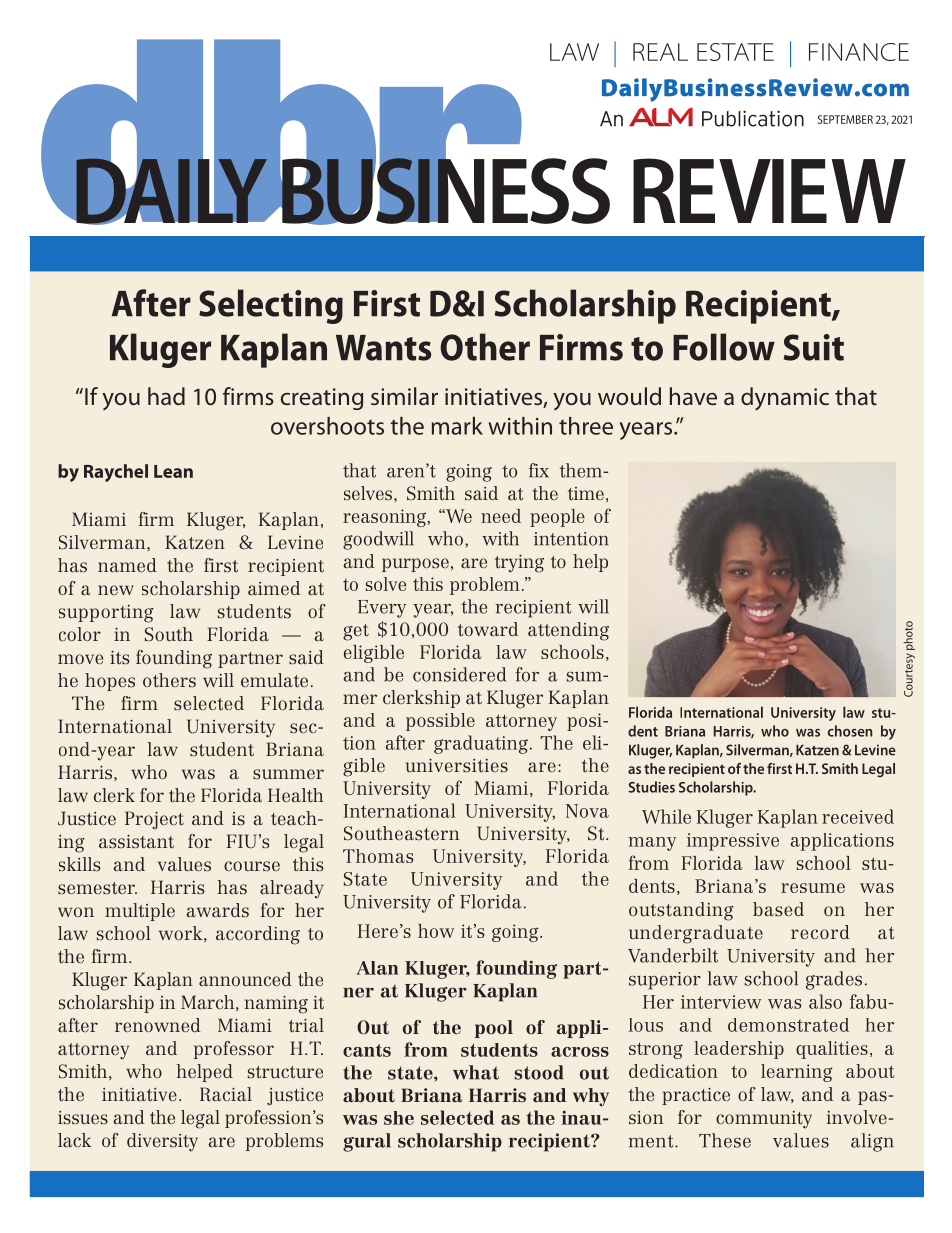 The width and height of the document is (952, 1233). What do you see at coordinates (488, 629) in the document?
I see `toward` at bounding box center [488, 629].
